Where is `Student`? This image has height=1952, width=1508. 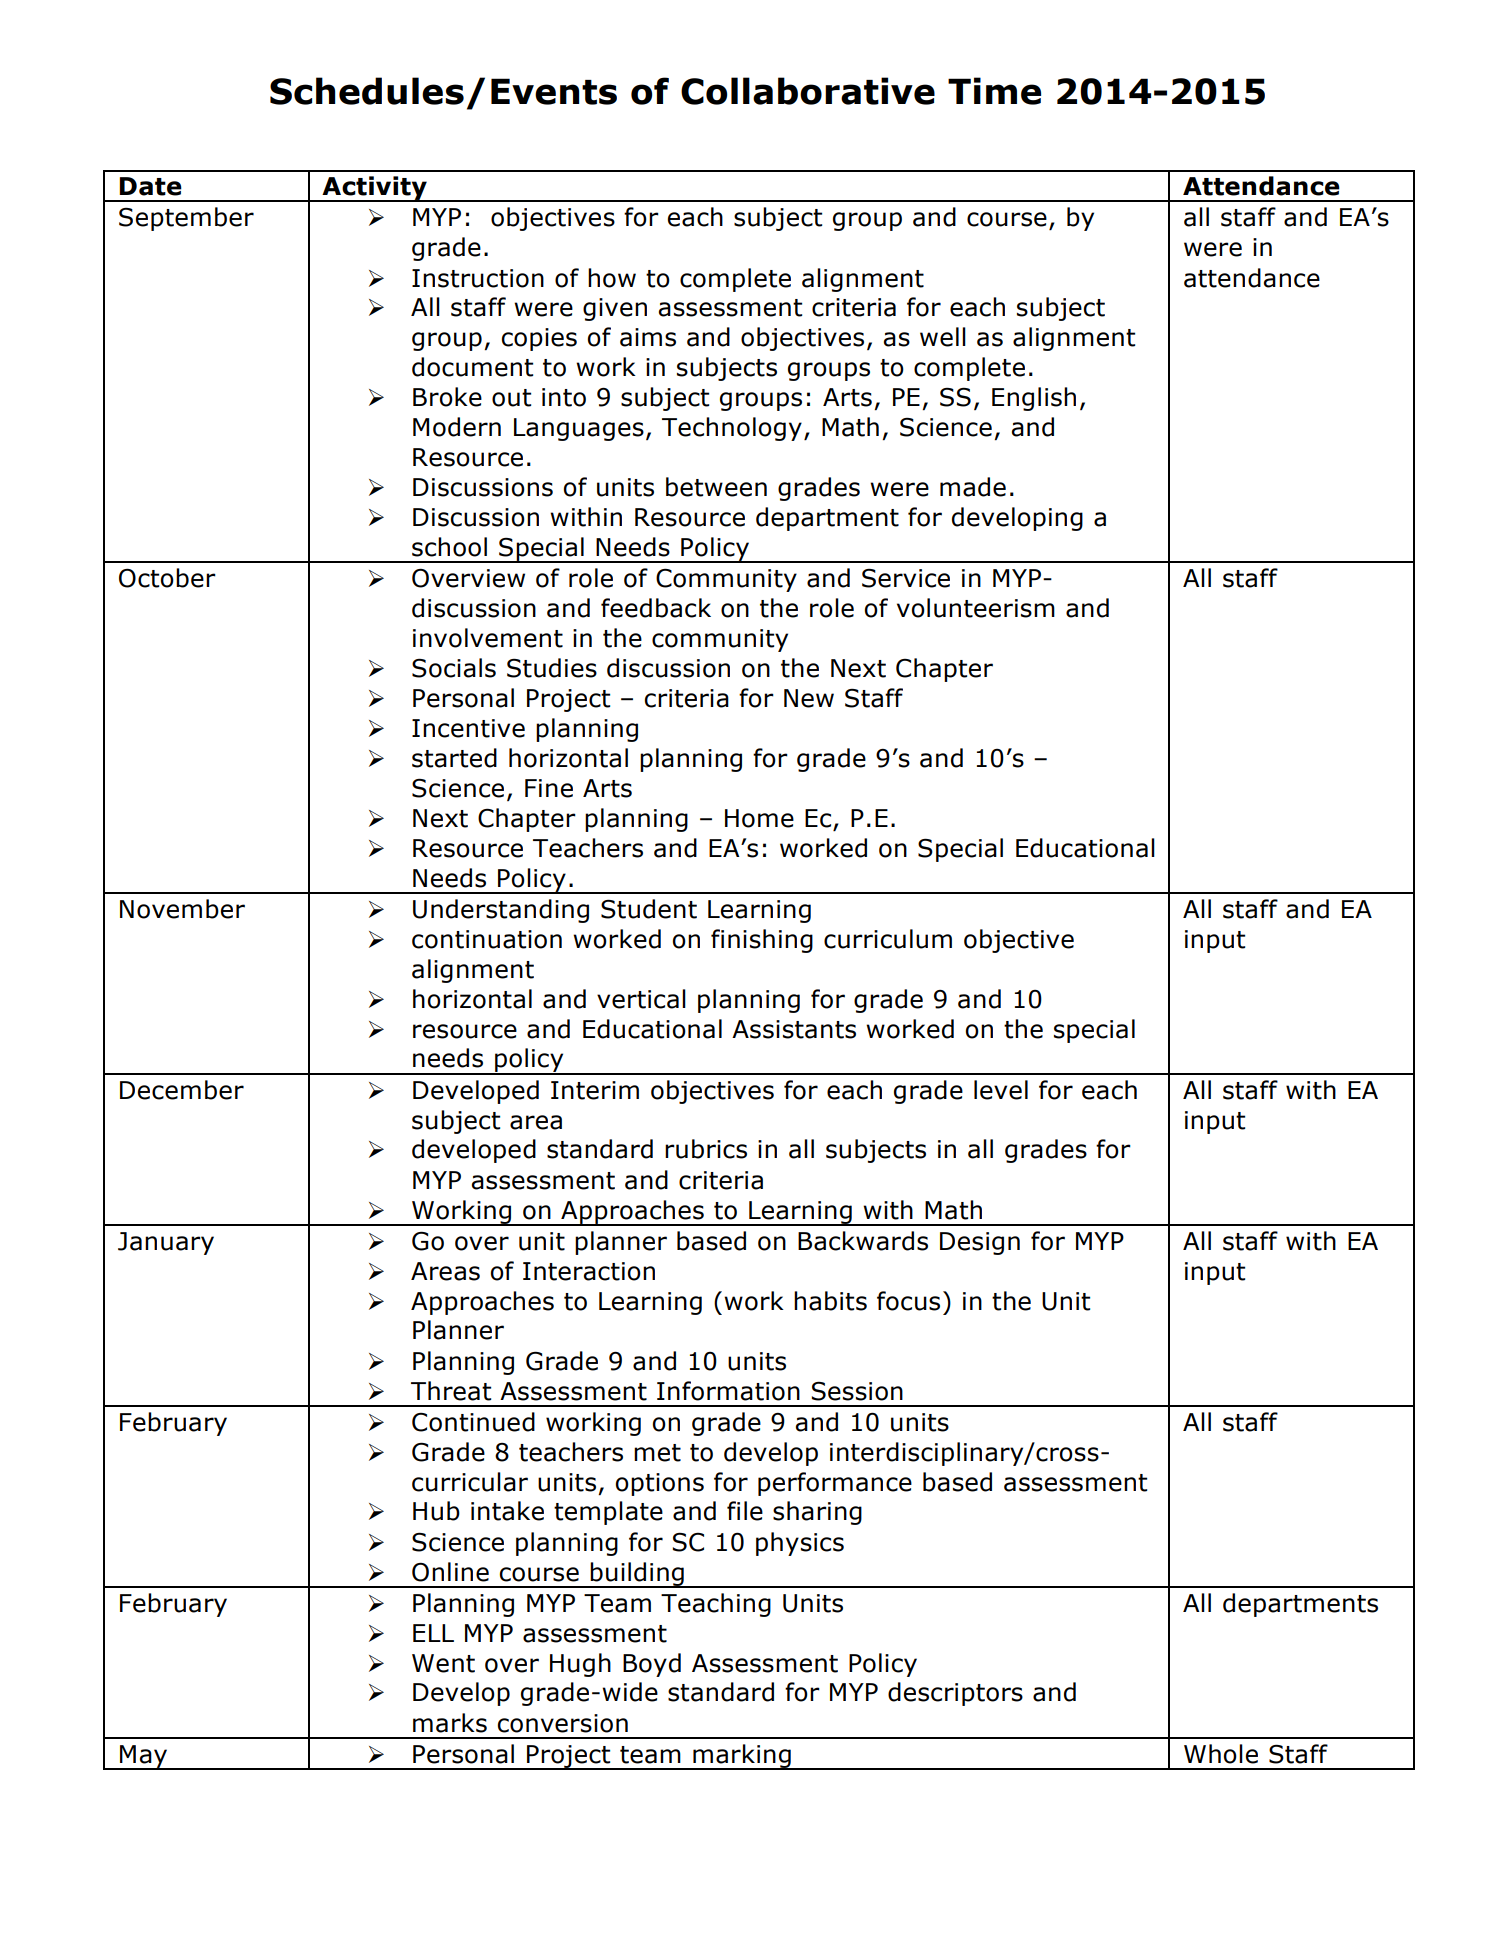
Student is located at coordinates (649, 909).
